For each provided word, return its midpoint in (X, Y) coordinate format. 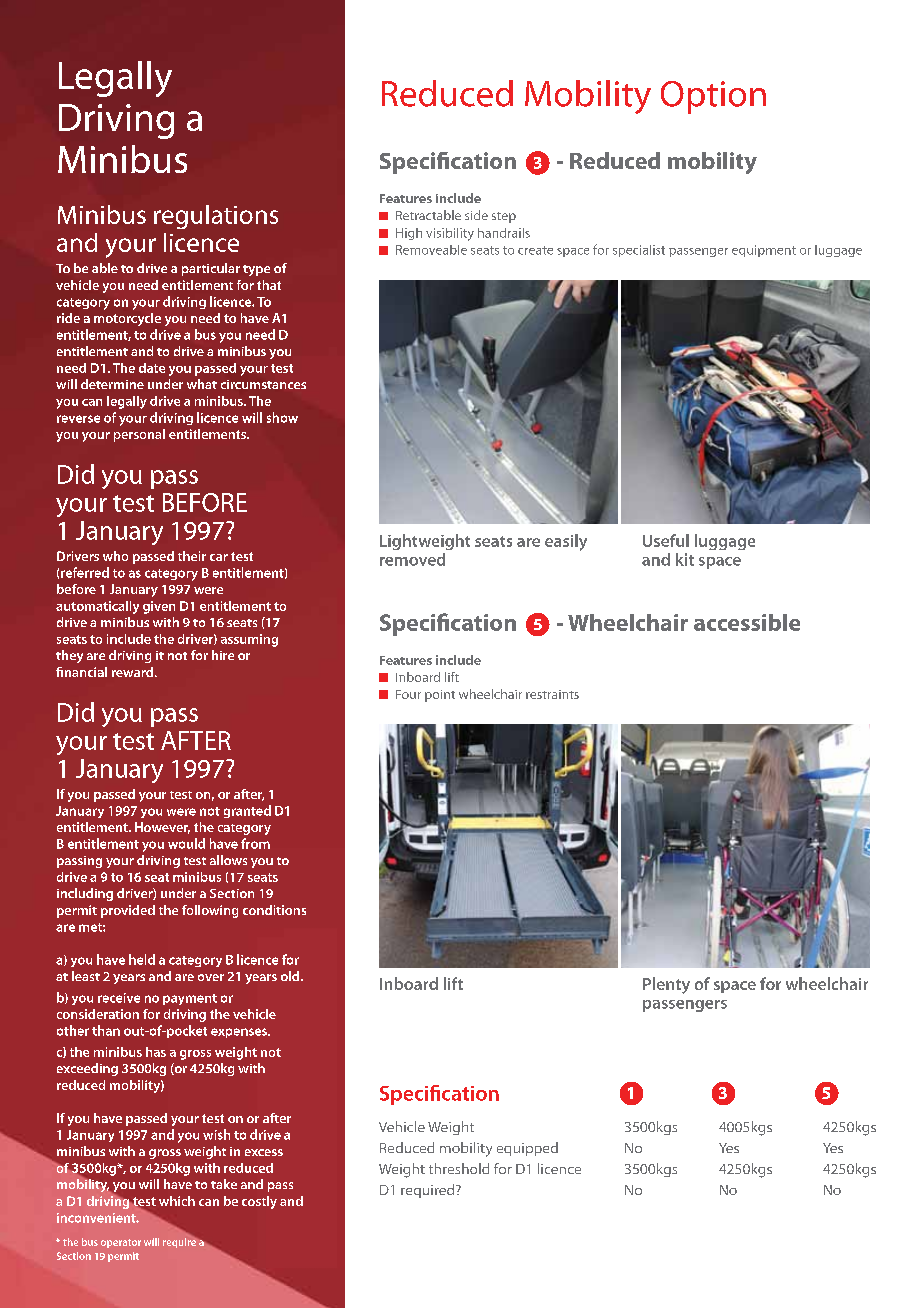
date (152, 368)
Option (713, 97)
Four (408, 694)
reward (132, 672)
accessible (747, 622)
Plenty (666, 985)
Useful (666, 540)
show (282, 417)
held (142, 959)
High (409, 234)
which (177, 1201)
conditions (274, 910)
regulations (216, 217)
